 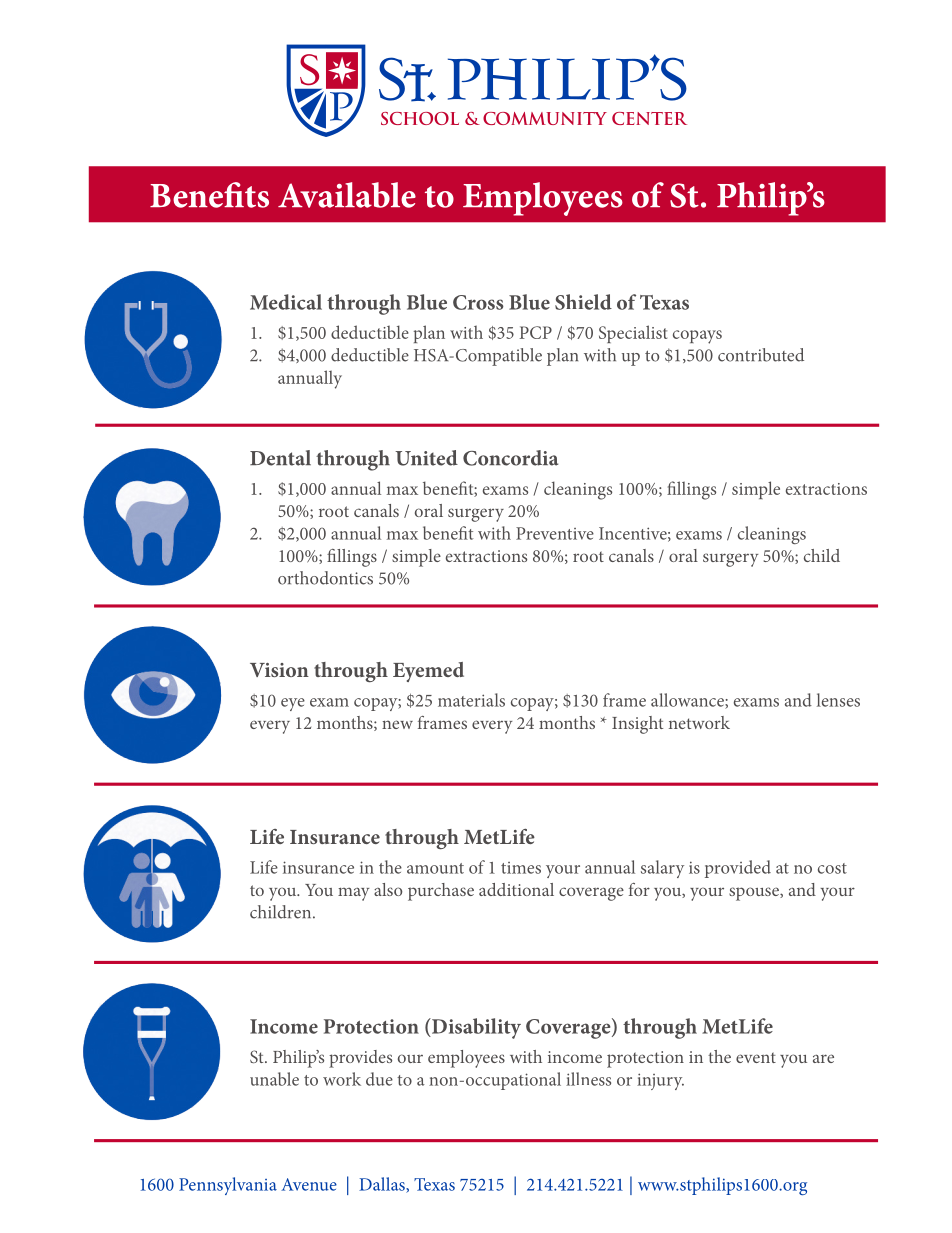 What do you see at coordinates (838, 700) in the screenshot?
I see `lenses` at bounding box center [838, 700].
